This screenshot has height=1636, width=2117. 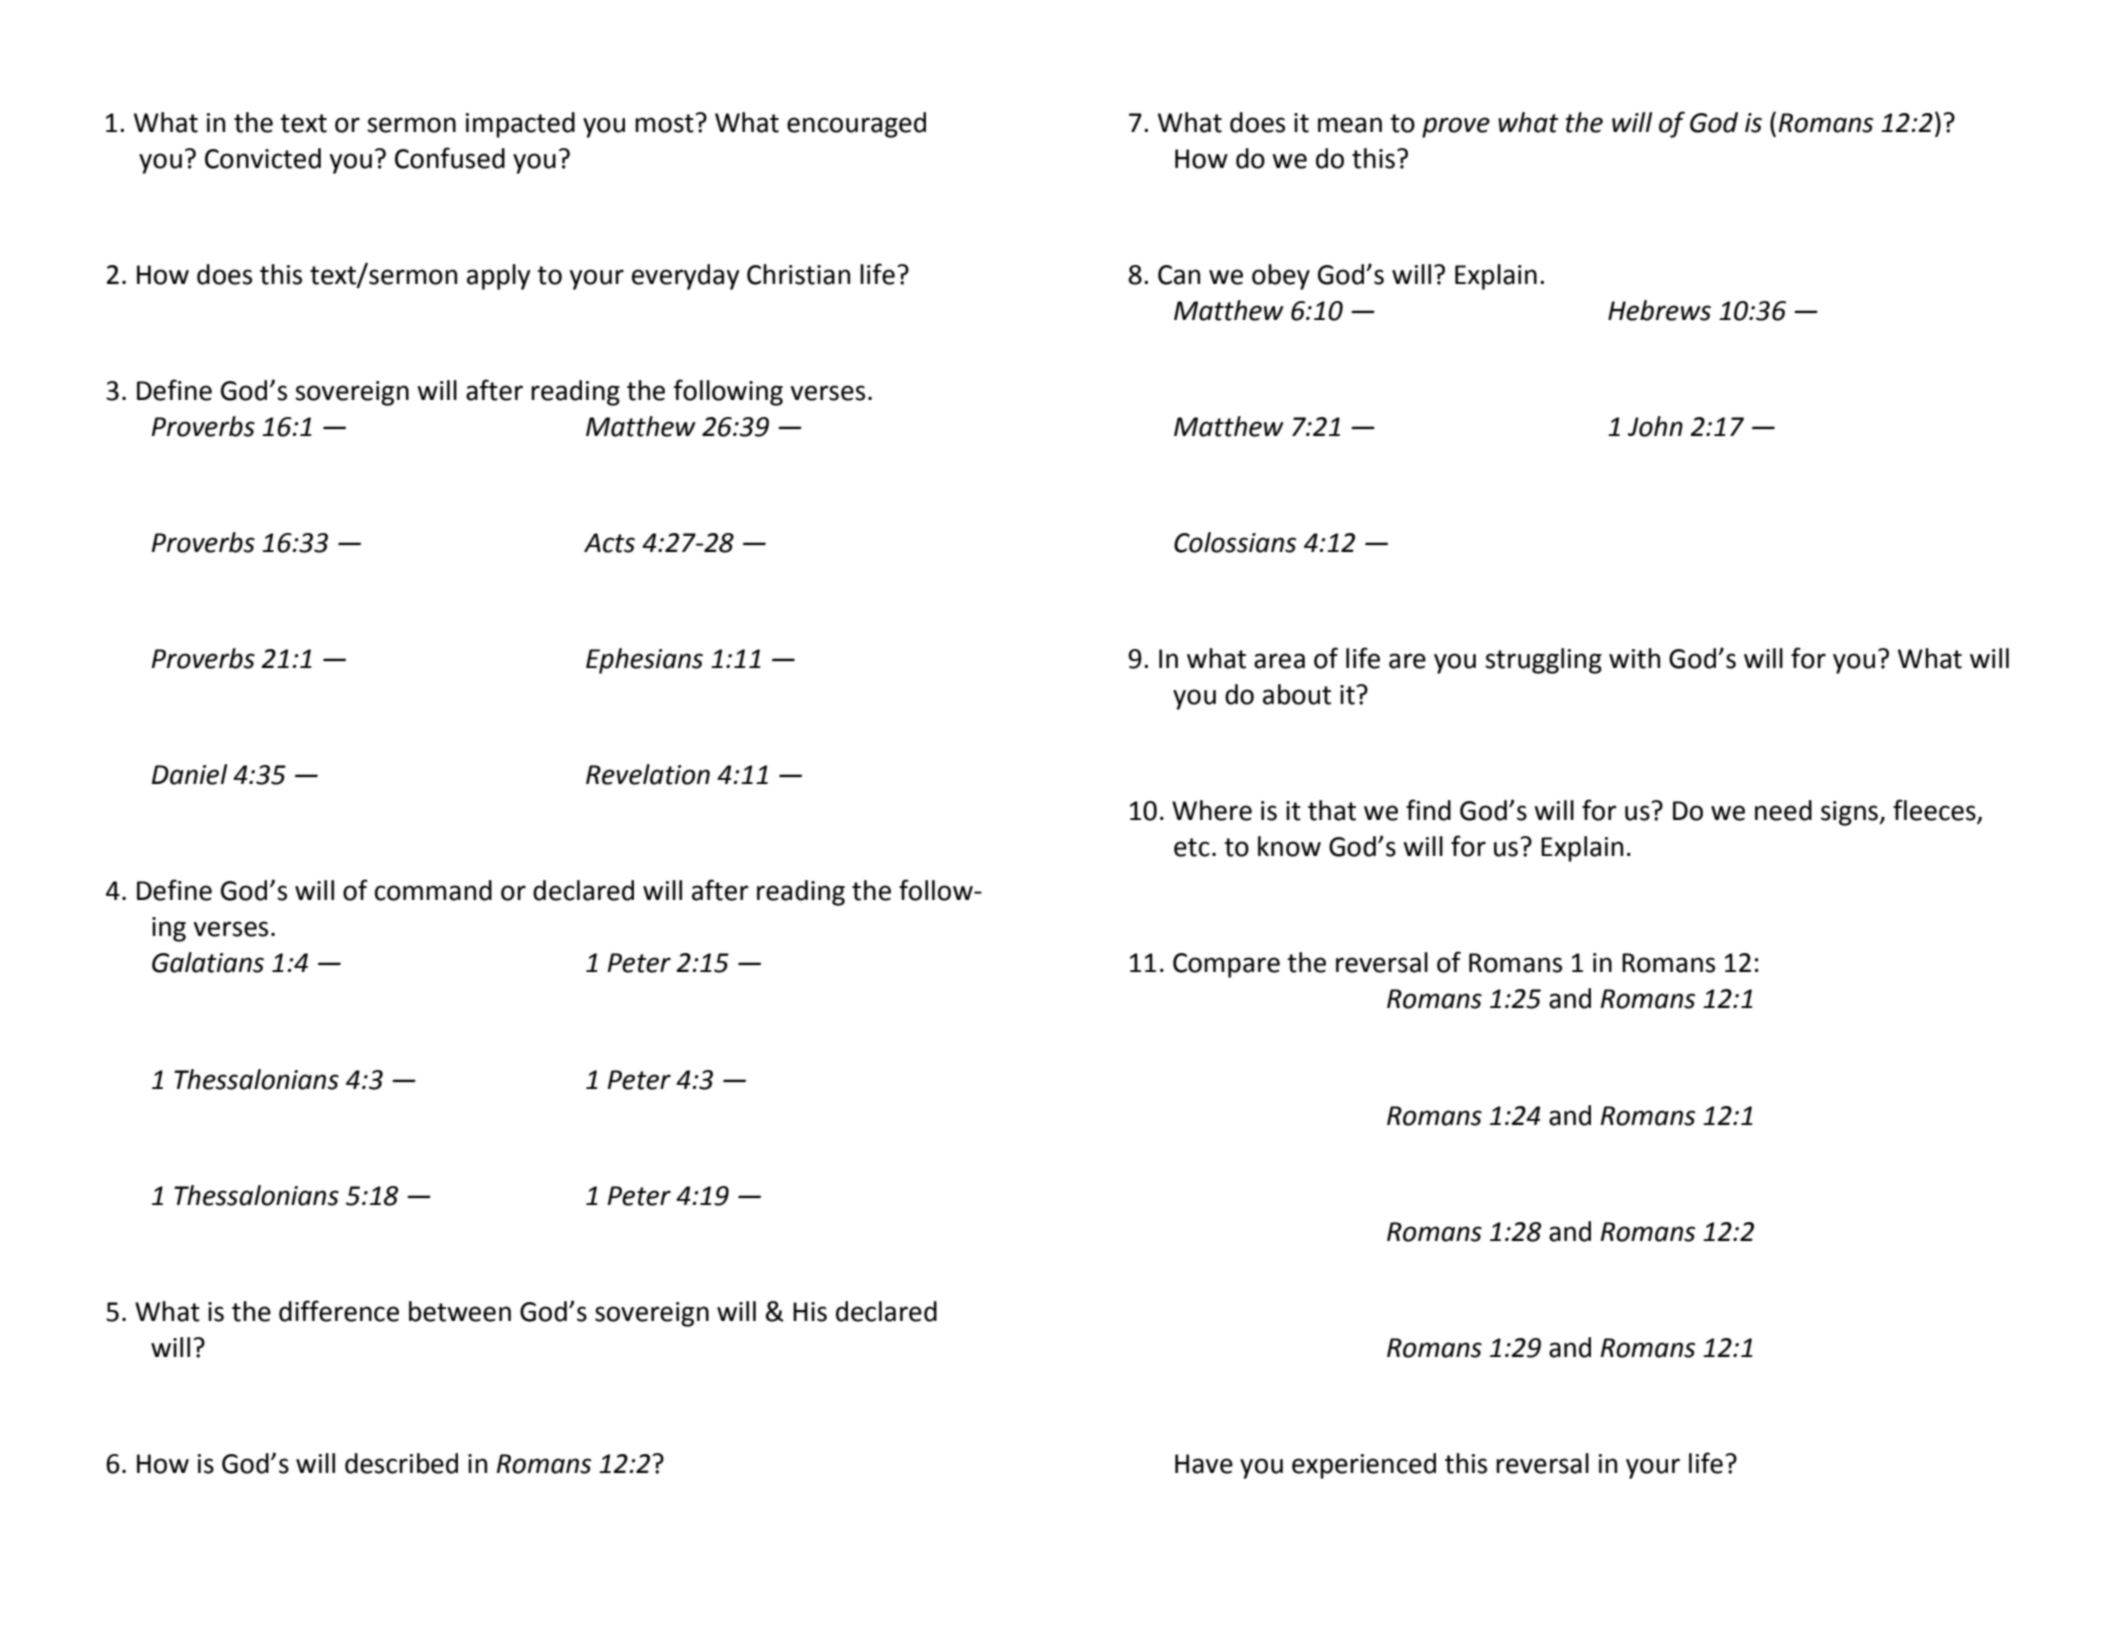 I want to click on described, so click(x=401, y=1463).
